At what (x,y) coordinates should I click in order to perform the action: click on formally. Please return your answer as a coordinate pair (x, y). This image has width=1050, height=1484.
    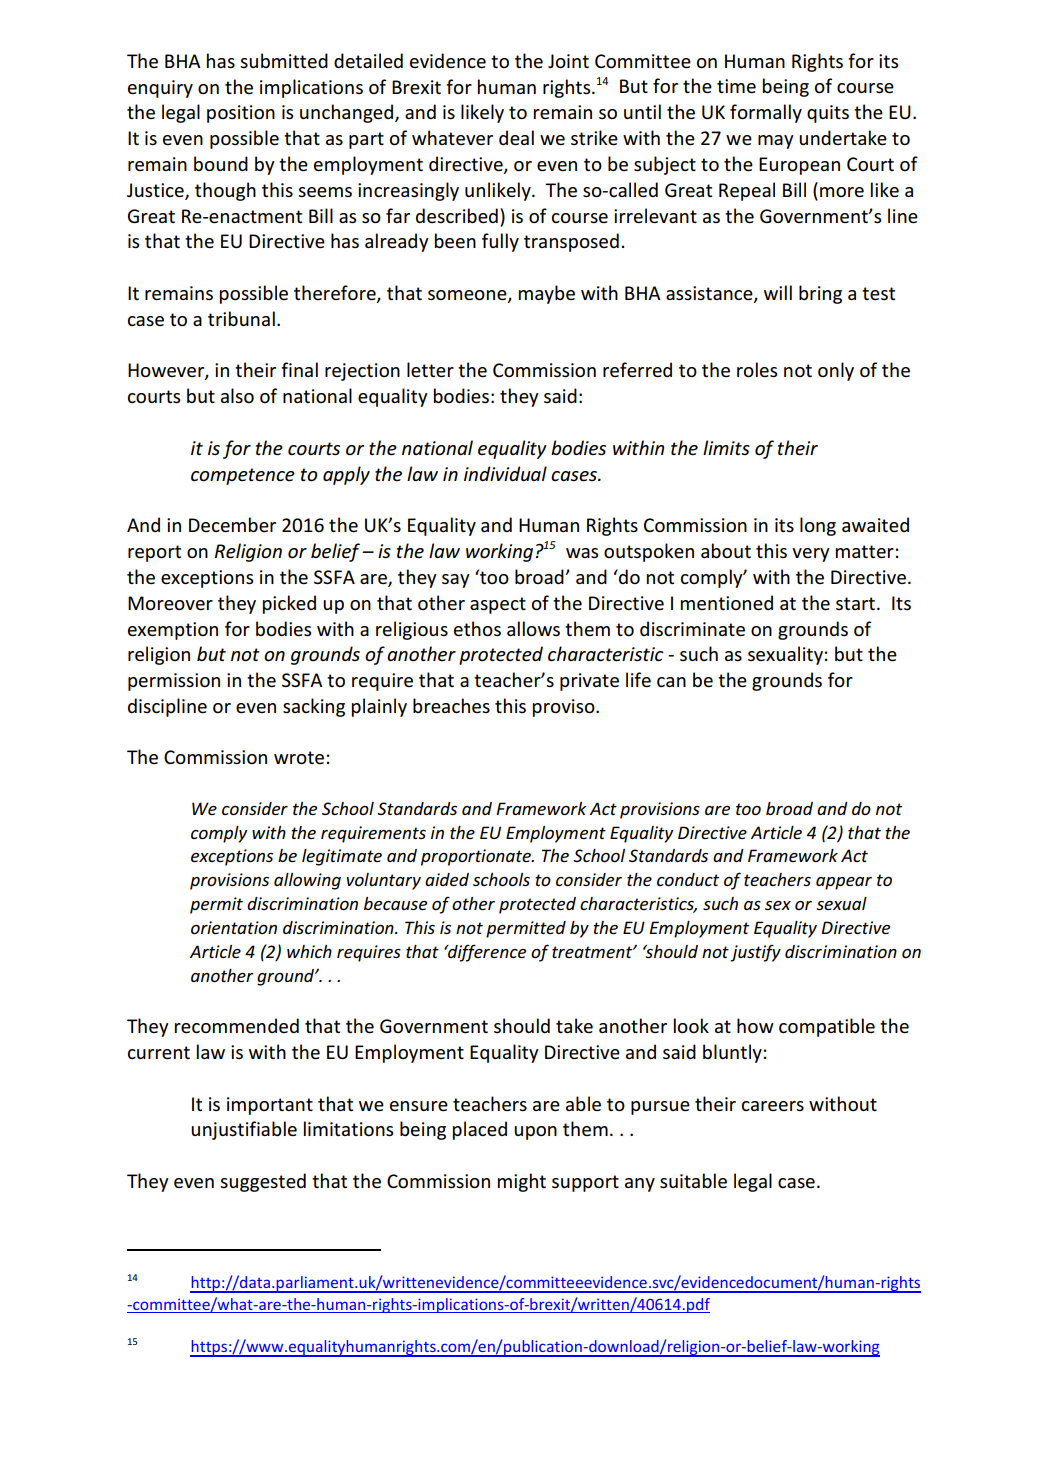
    Looking at the image, I should click on (766, 113).
